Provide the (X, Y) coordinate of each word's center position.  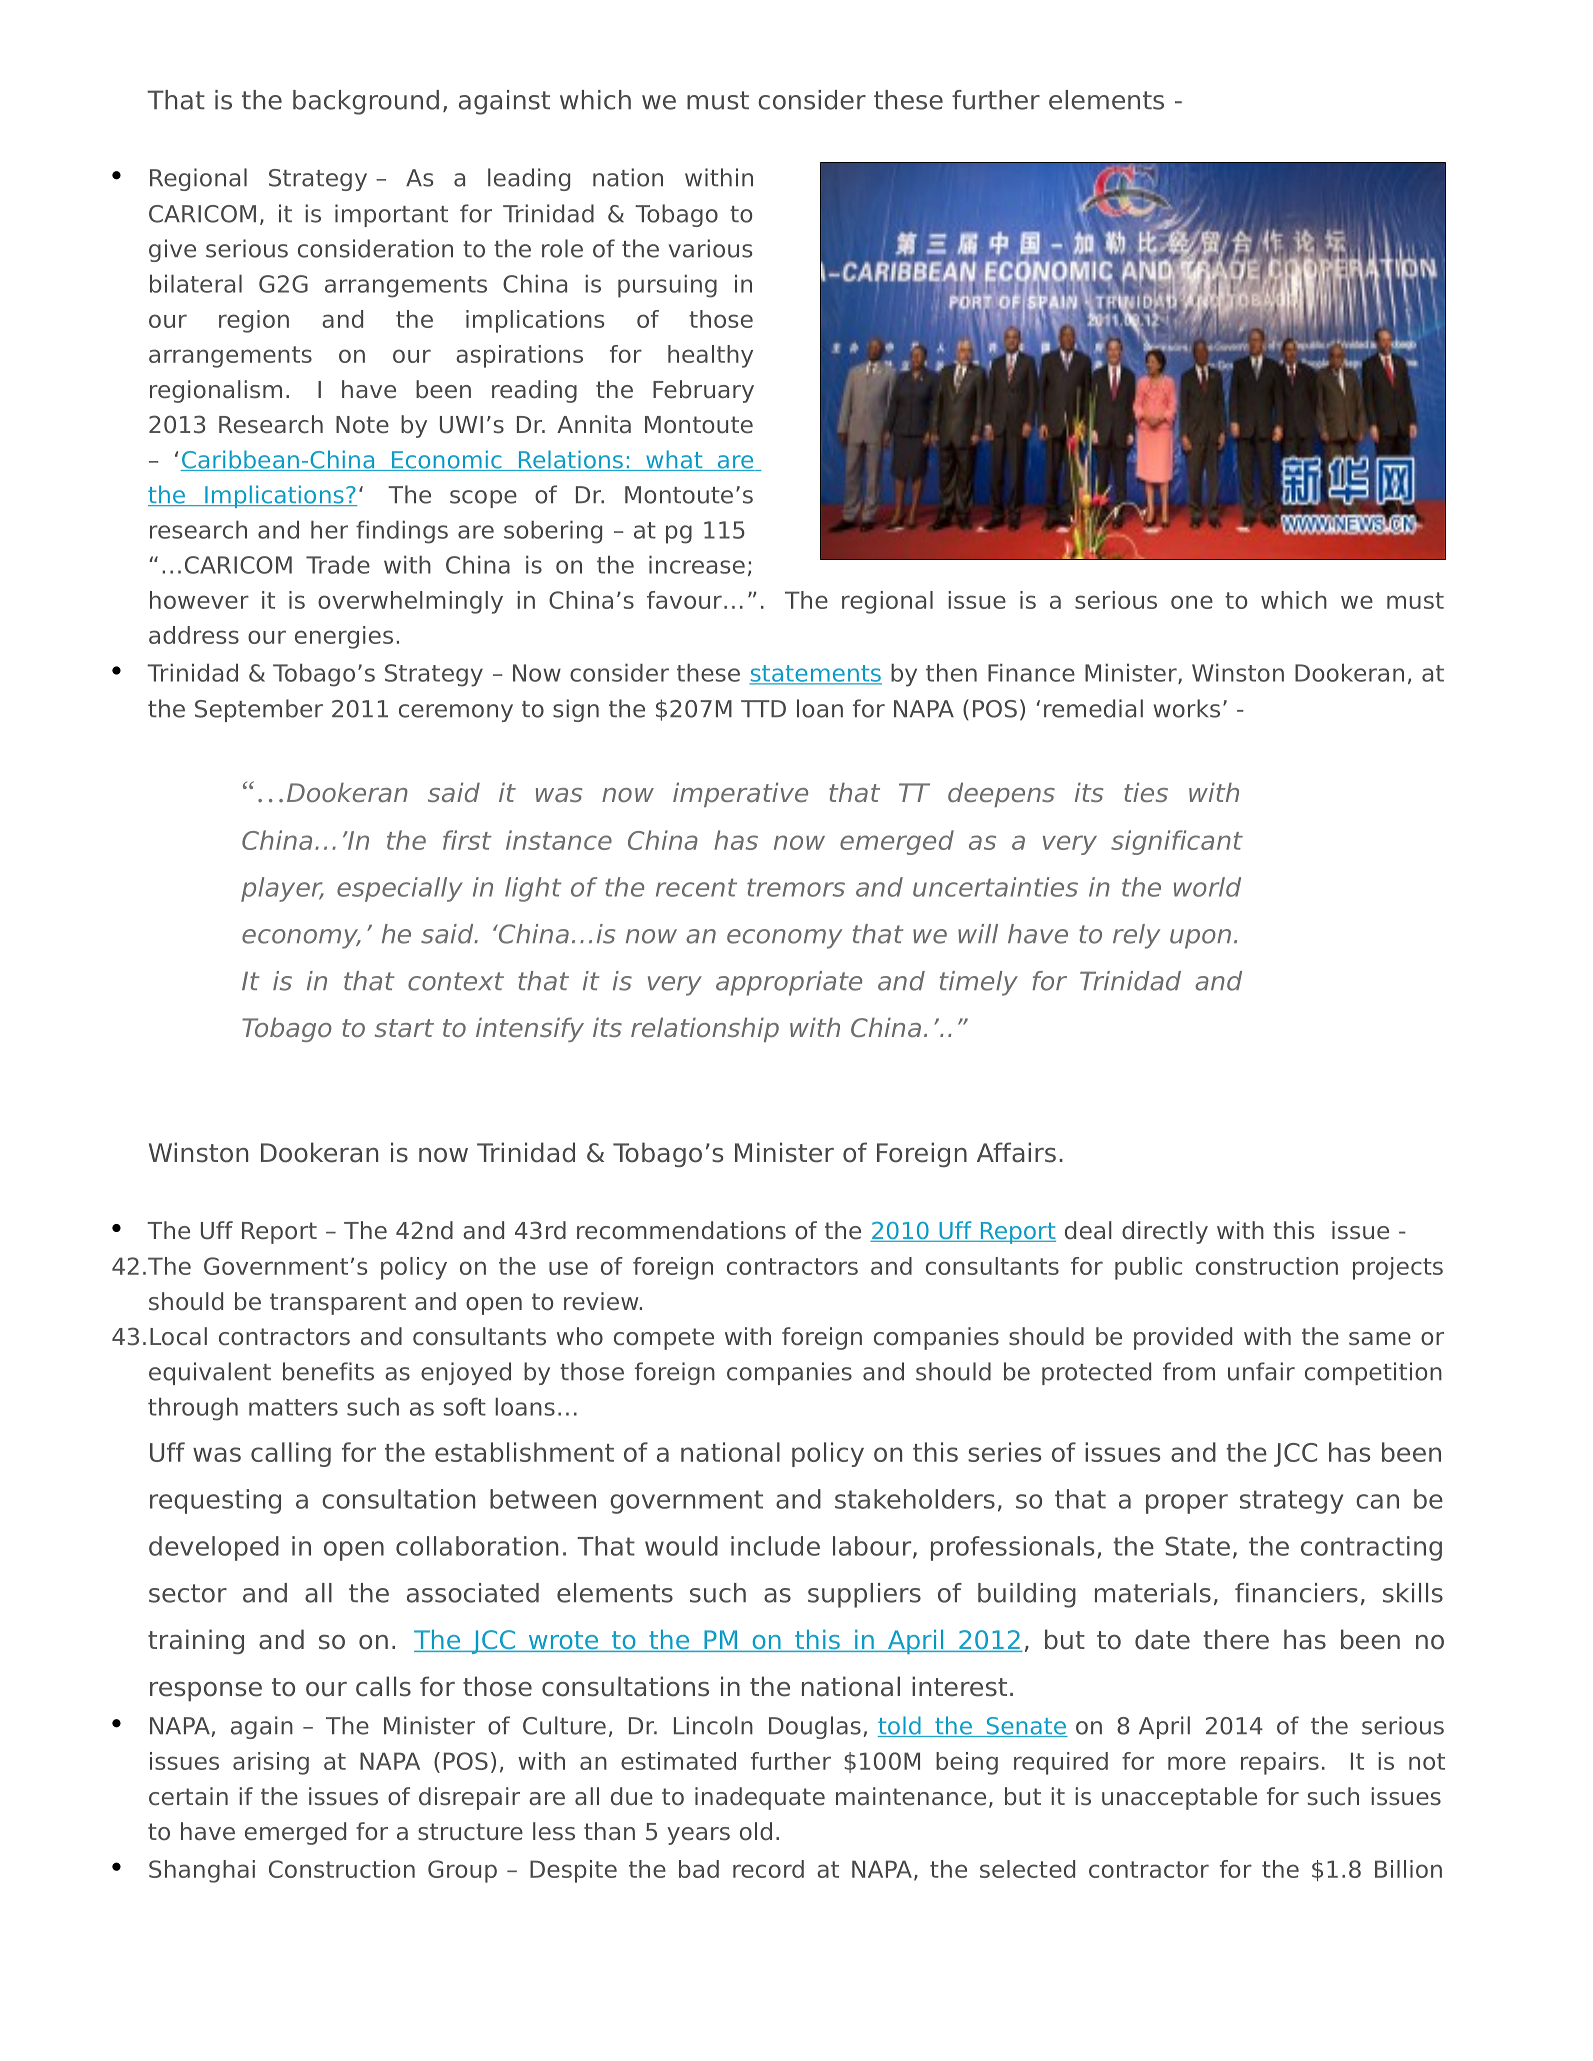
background (366, 102)
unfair (1261, 1371)
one (1192, 602)
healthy (710, 356)
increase (697, 564)
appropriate (789, 983)
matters (293, 1407)
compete (664, 1339)
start (404, 1028)
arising (271, 1763)
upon (1200, 939)
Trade (338, 564)
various (710, 248)
